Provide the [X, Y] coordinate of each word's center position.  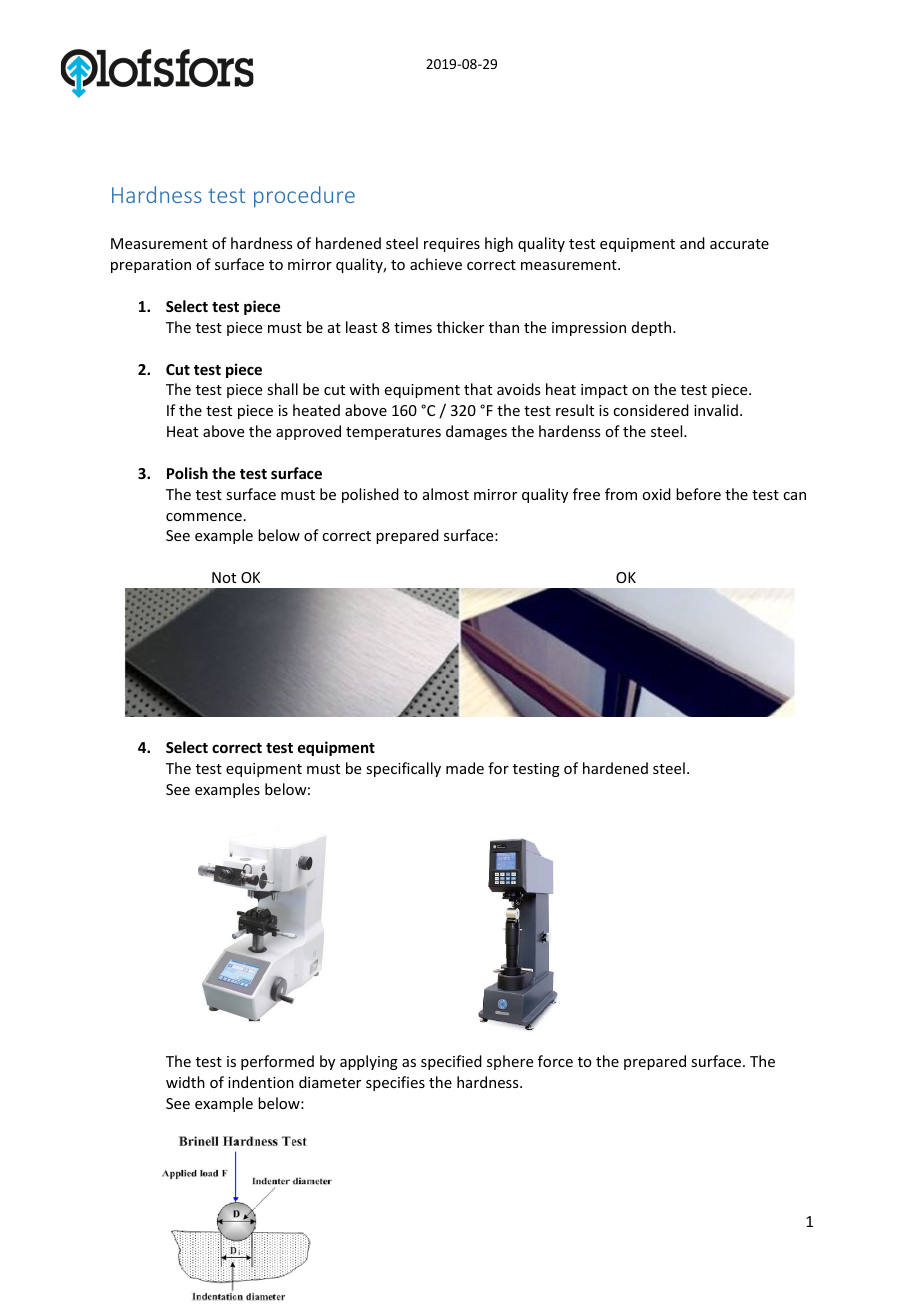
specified [451, 1062]
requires [452, 245]
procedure [304, 197]
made [465, 768]
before [698, 494]
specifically [403, 769]
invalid [716, 410]
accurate [739, 244]
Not [224, 577]
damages [476, 432]
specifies [395, 1083]
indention [261, 1082]
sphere [510, 1062]
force [555, 1061]
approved [308, 432]
